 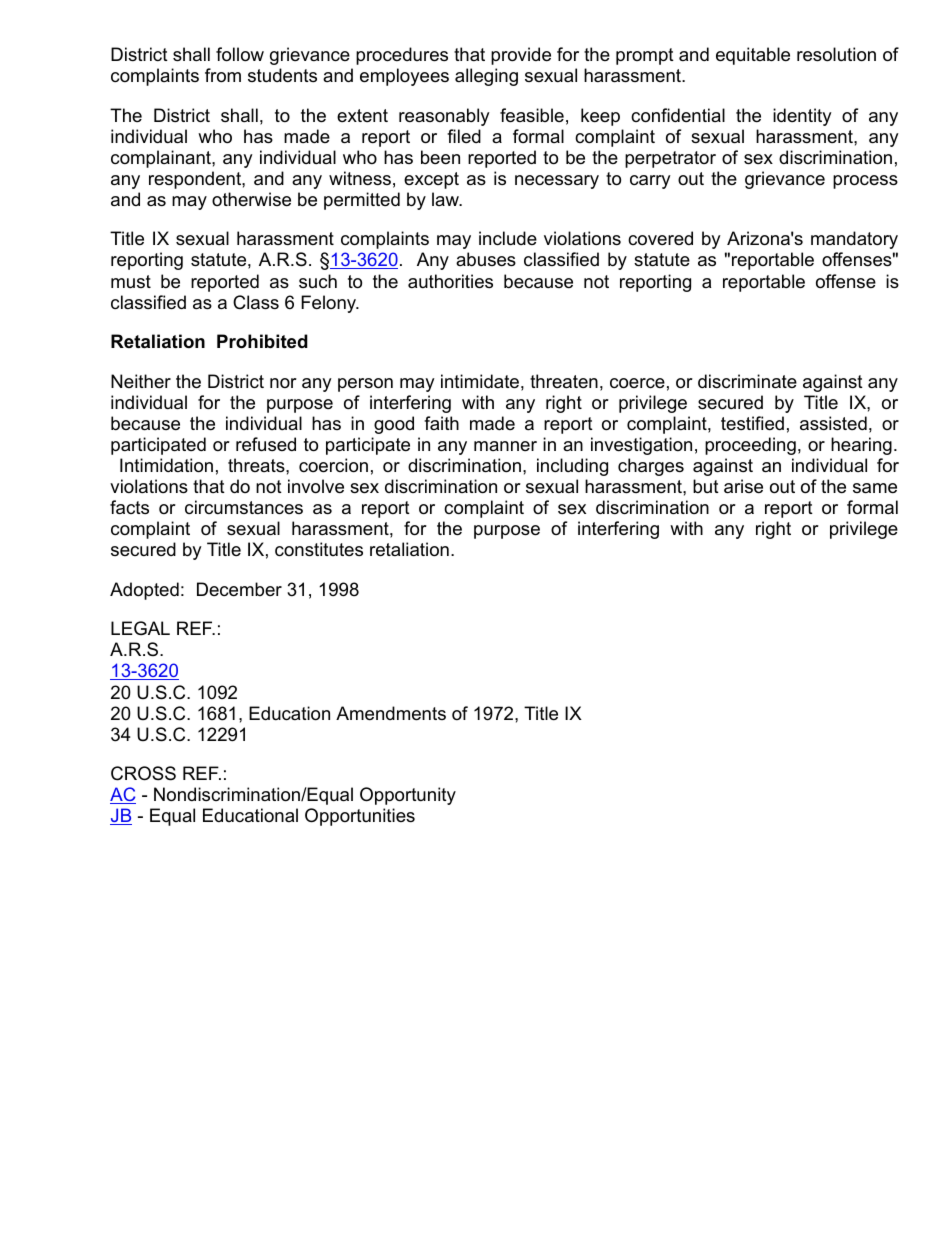 What do you see at coordinates (408, 796) in the document?
I see `Opportunity` at bounding box center [408, 796].
